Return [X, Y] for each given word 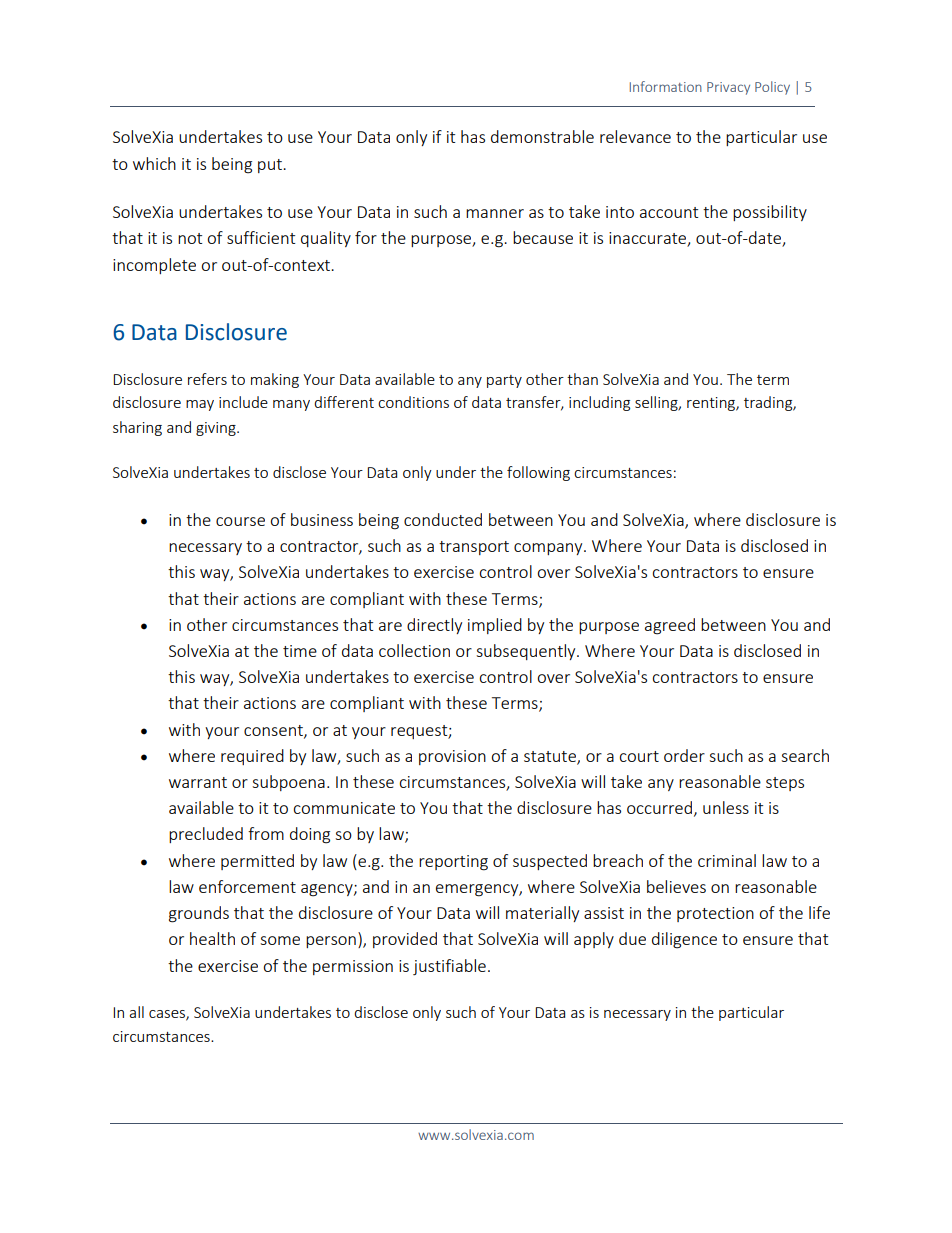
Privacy [728, 88]
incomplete [154, 266]
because [543, 237]
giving [217, 429]
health [212, 938]
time [300, 651]
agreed [670, 626]
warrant [198, 782]
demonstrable [542, 136]
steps [785, 784]
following [538, 473]
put [271, 166]
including [599, 403]
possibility [770, 213]
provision [452, 757]
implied [495, 626]
